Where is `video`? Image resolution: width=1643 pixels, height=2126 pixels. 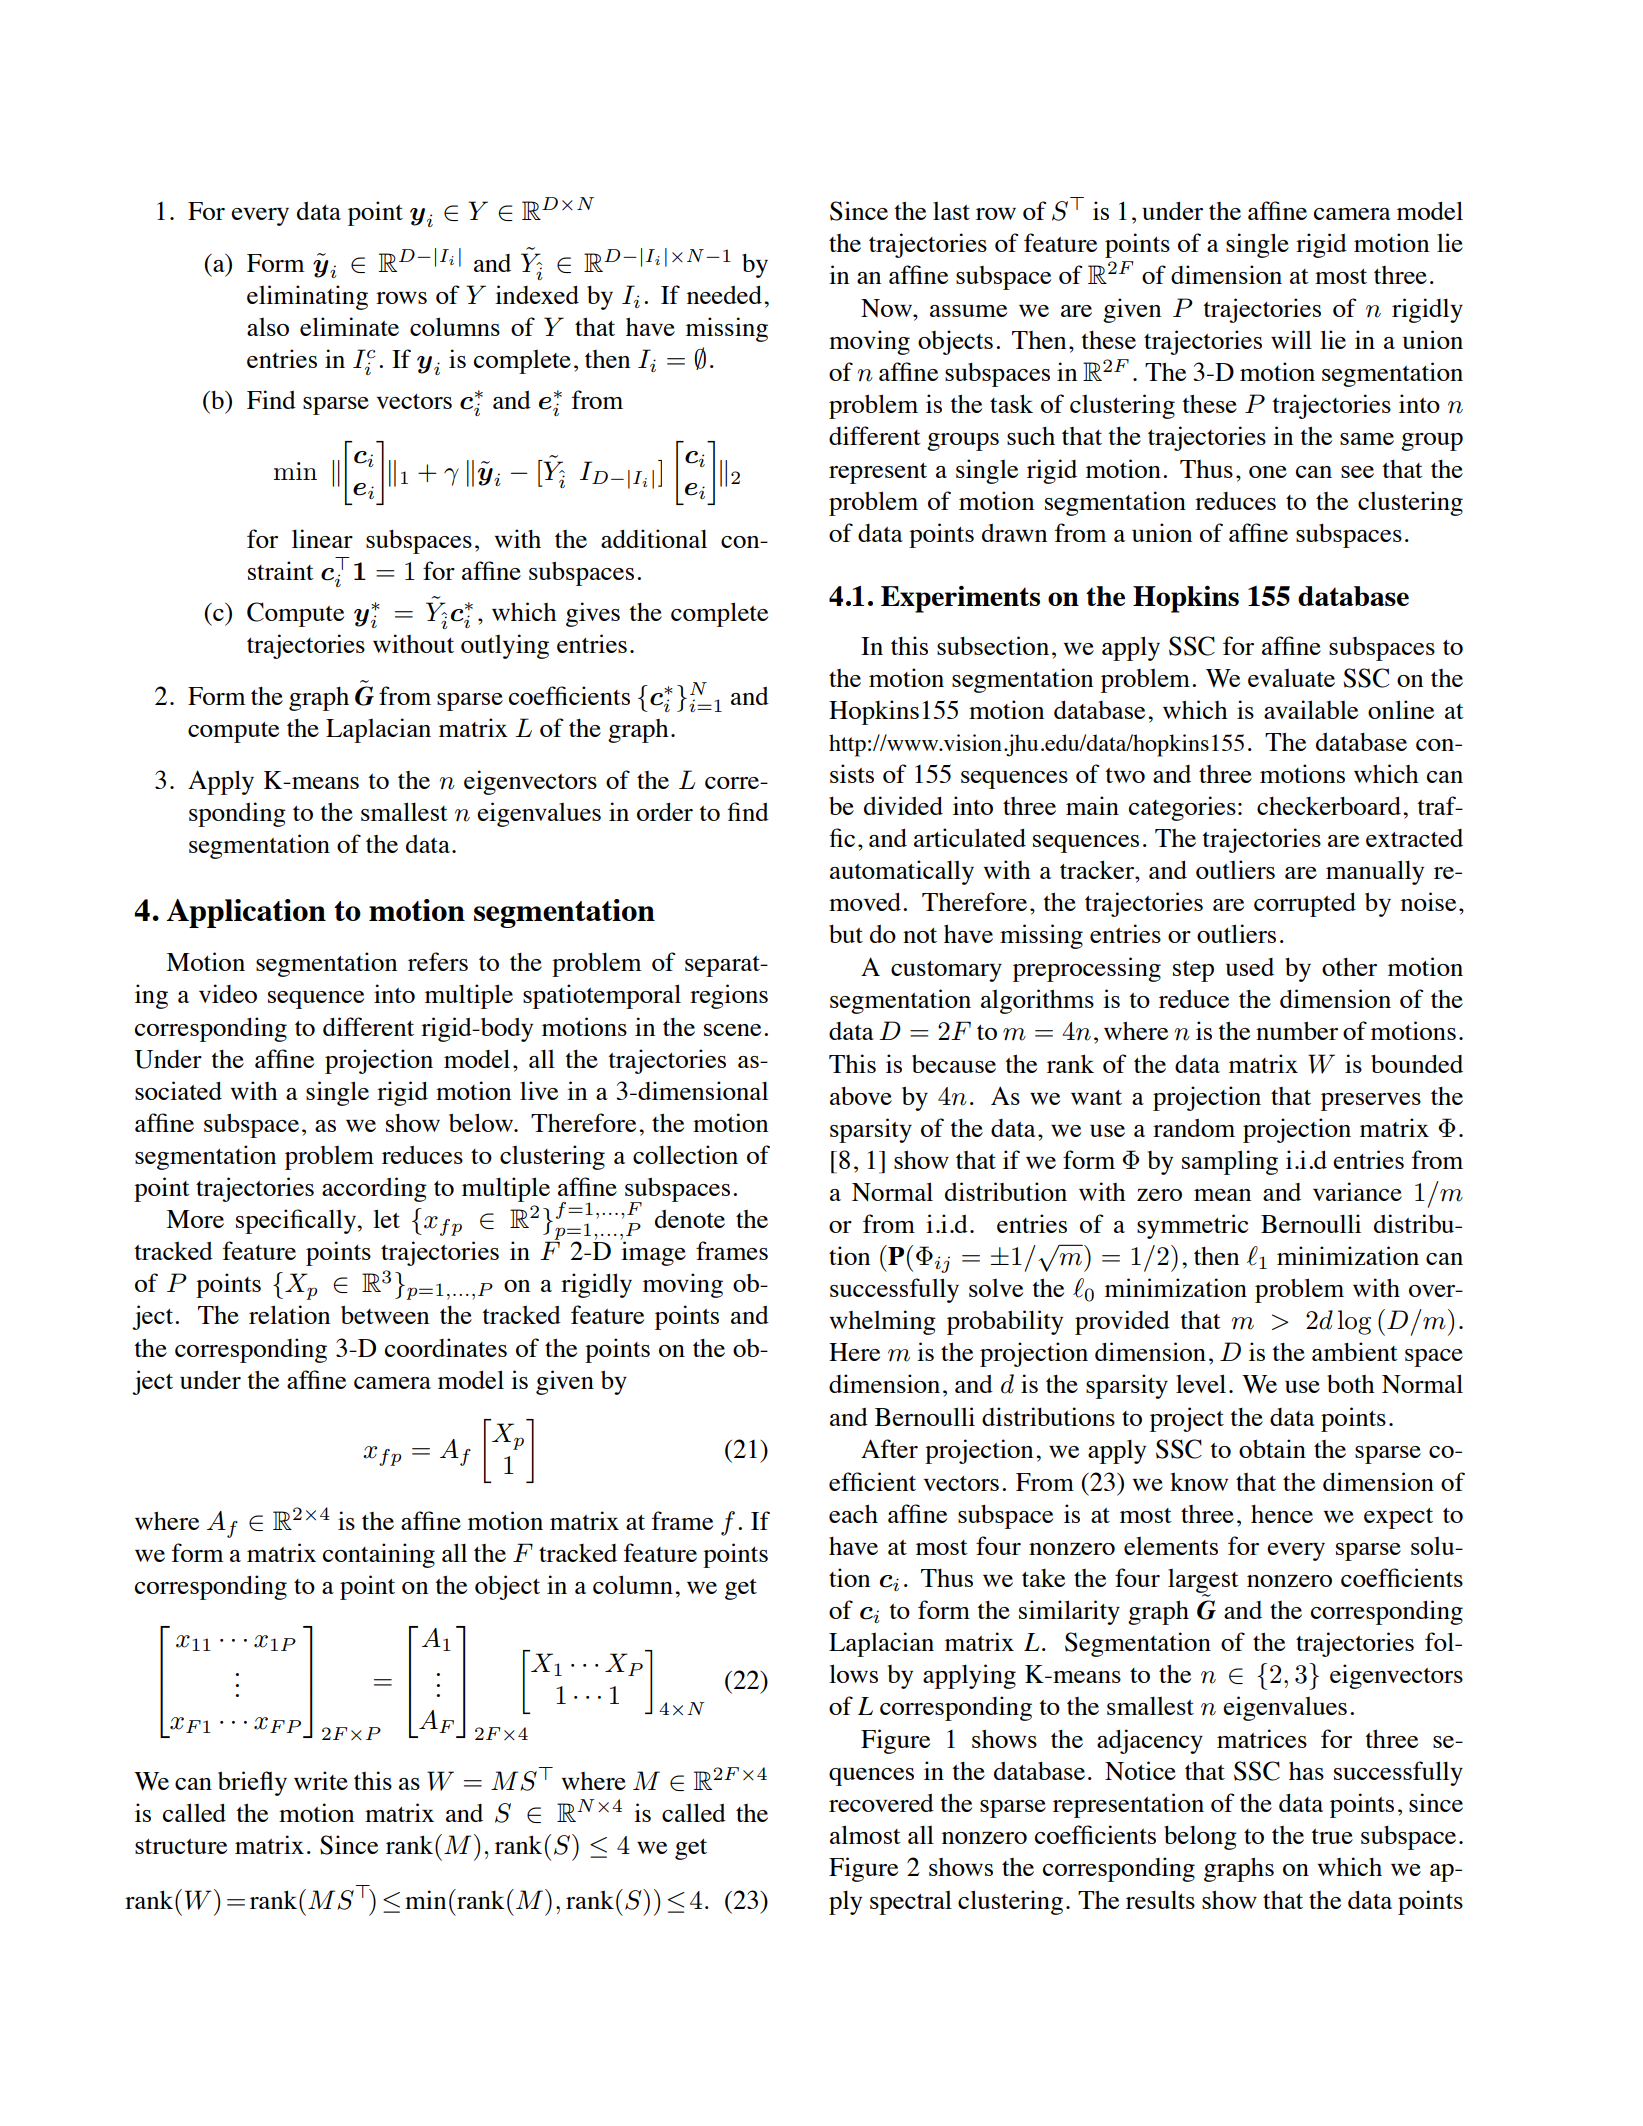
video is located at coordinates (228, 993).
